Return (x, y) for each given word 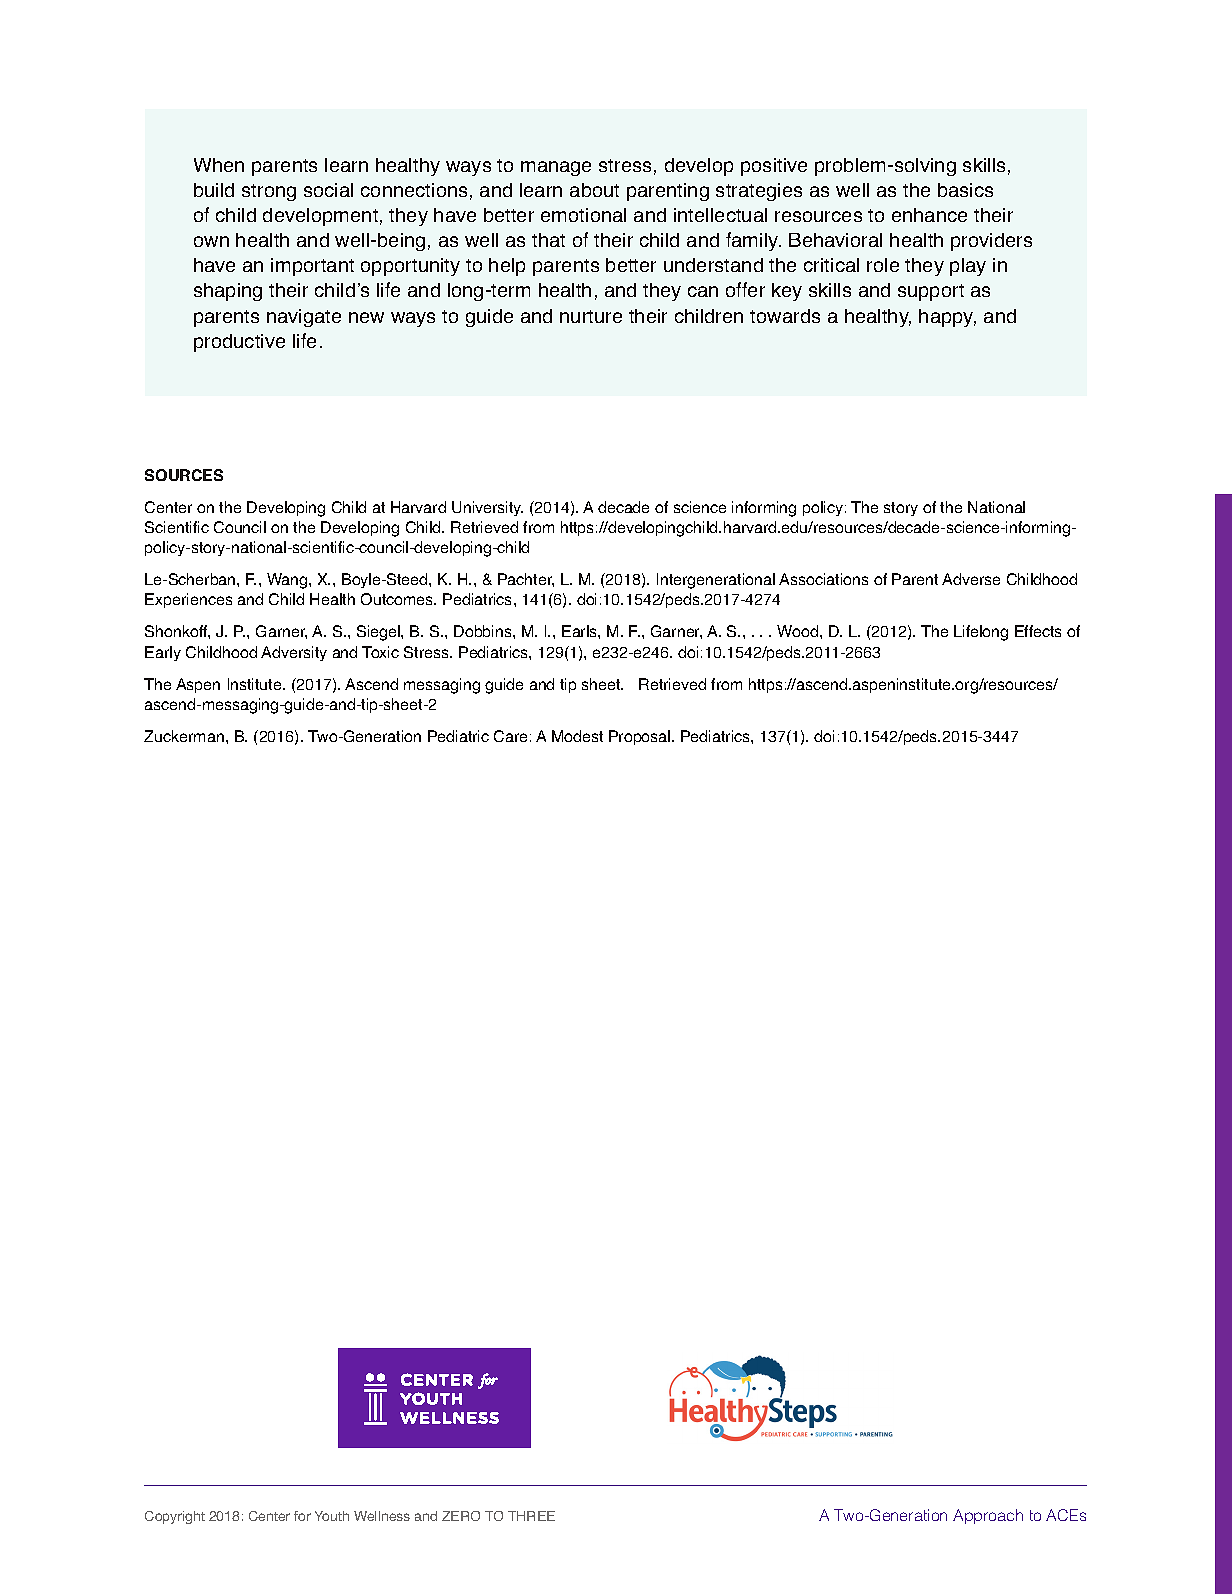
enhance (929, 215)
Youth (332, 1516)
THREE (531, 1516)
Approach (988, 1516)
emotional (583, 215)
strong (269, 192)
